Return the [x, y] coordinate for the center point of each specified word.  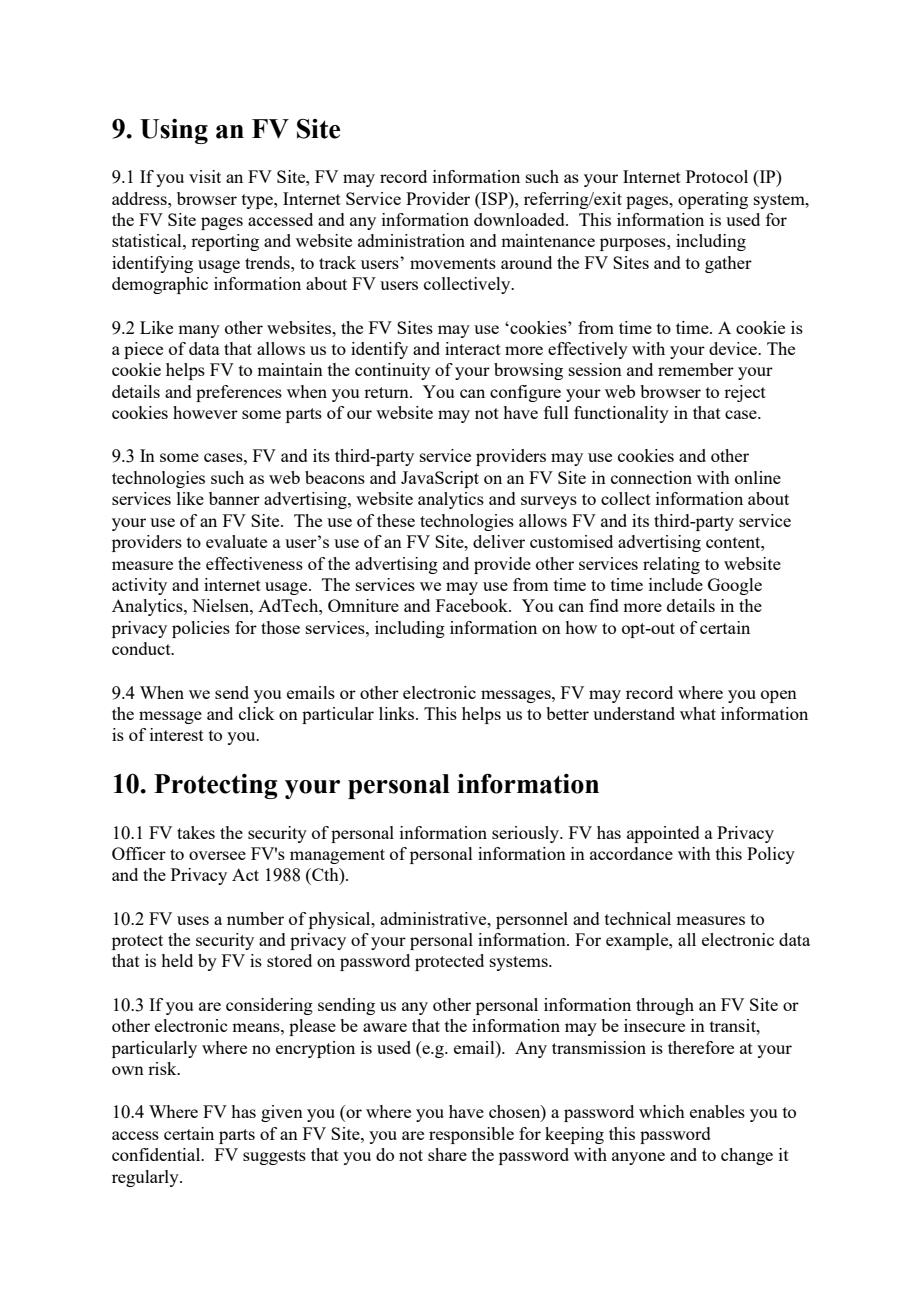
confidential [157, 1154]
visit [205, 176]
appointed [663, 834]
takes [196, 832]
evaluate [236, 541]
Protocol [717, 176]
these [396, 520]
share [447, 1154]
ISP [494, 198]
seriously [526, 834]
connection [651, 477]
